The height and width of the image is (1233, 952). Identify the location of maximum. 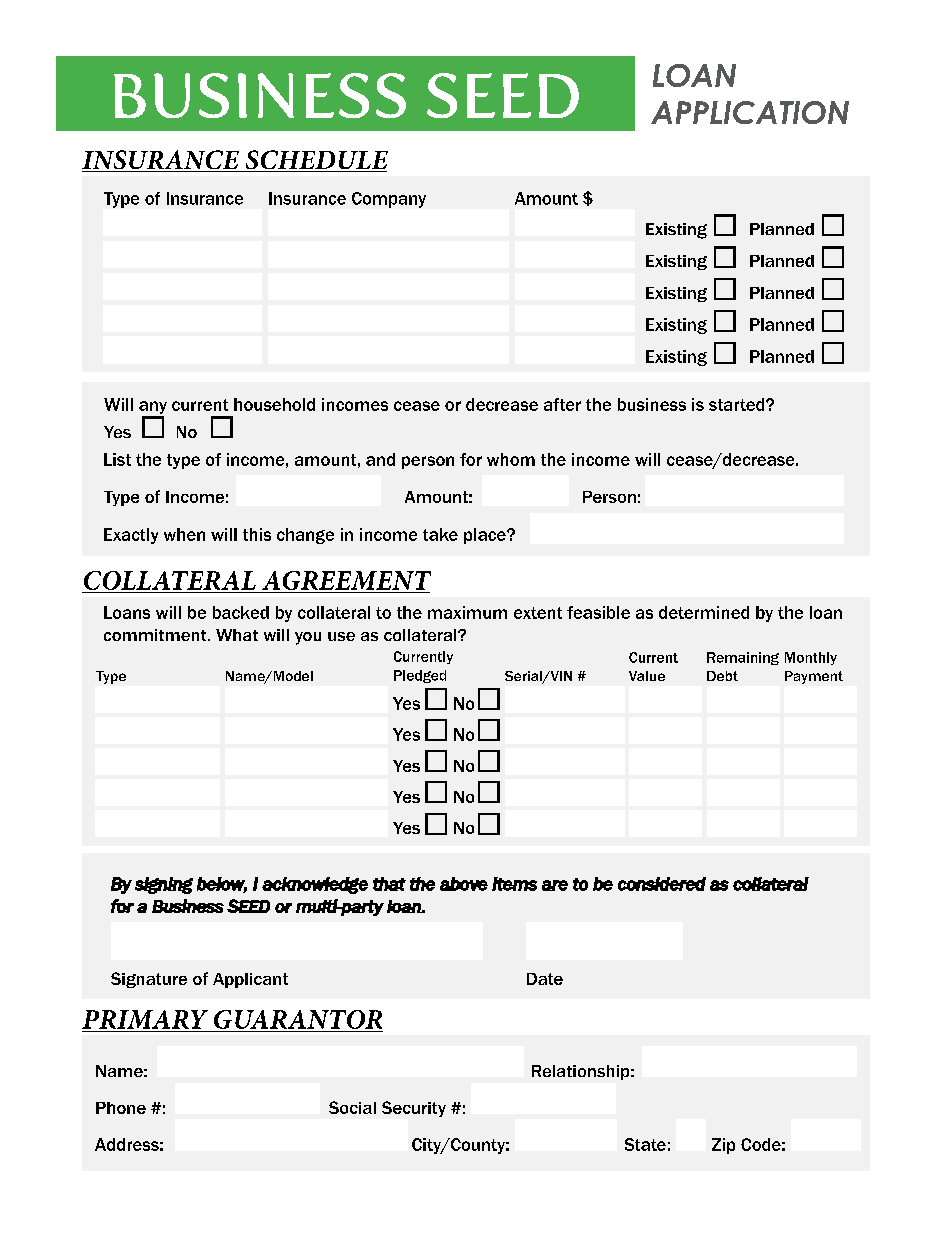
(467, 612).
